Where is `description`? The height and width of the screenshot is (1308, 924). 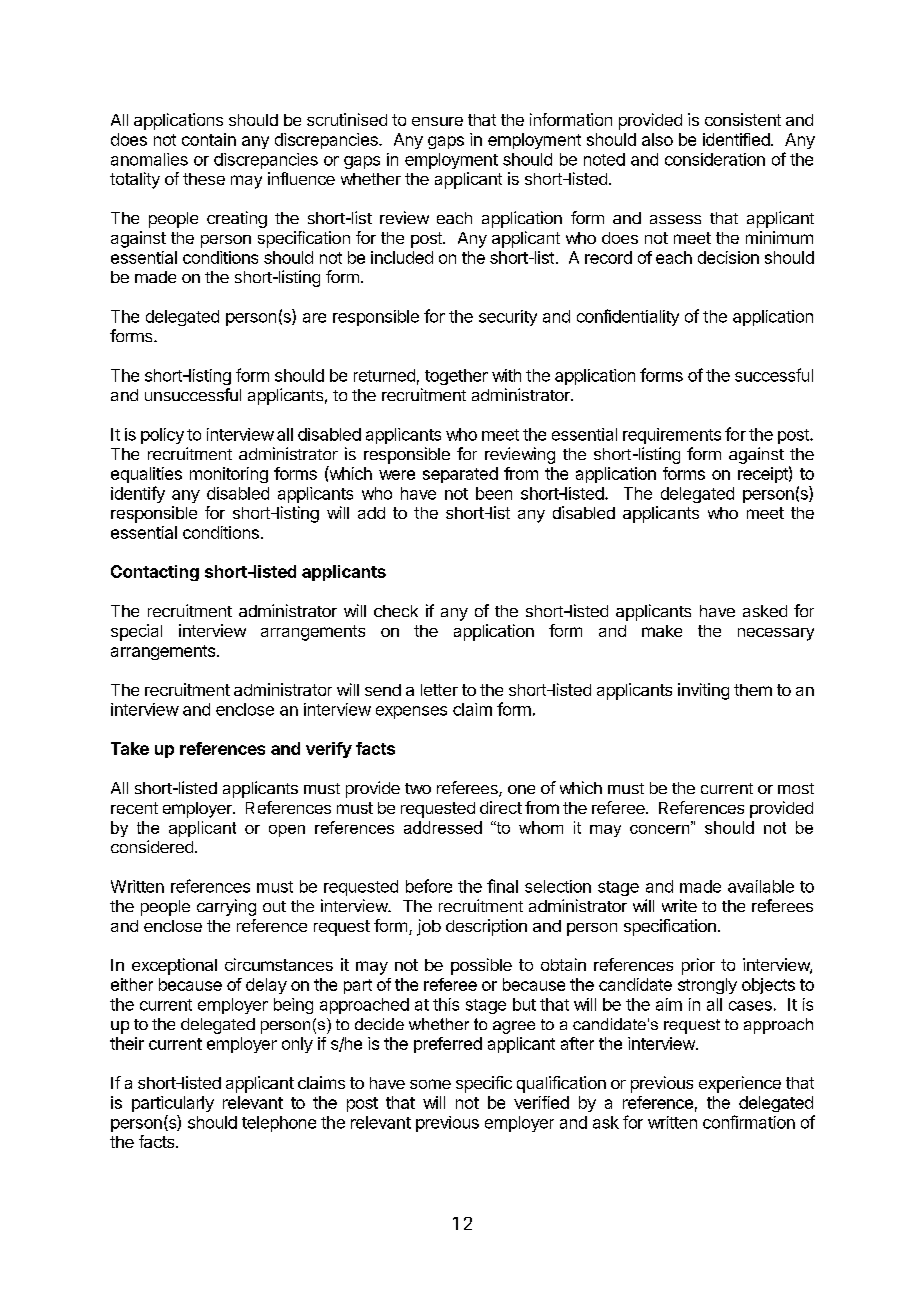 description is located at coordinates (486, 927).
